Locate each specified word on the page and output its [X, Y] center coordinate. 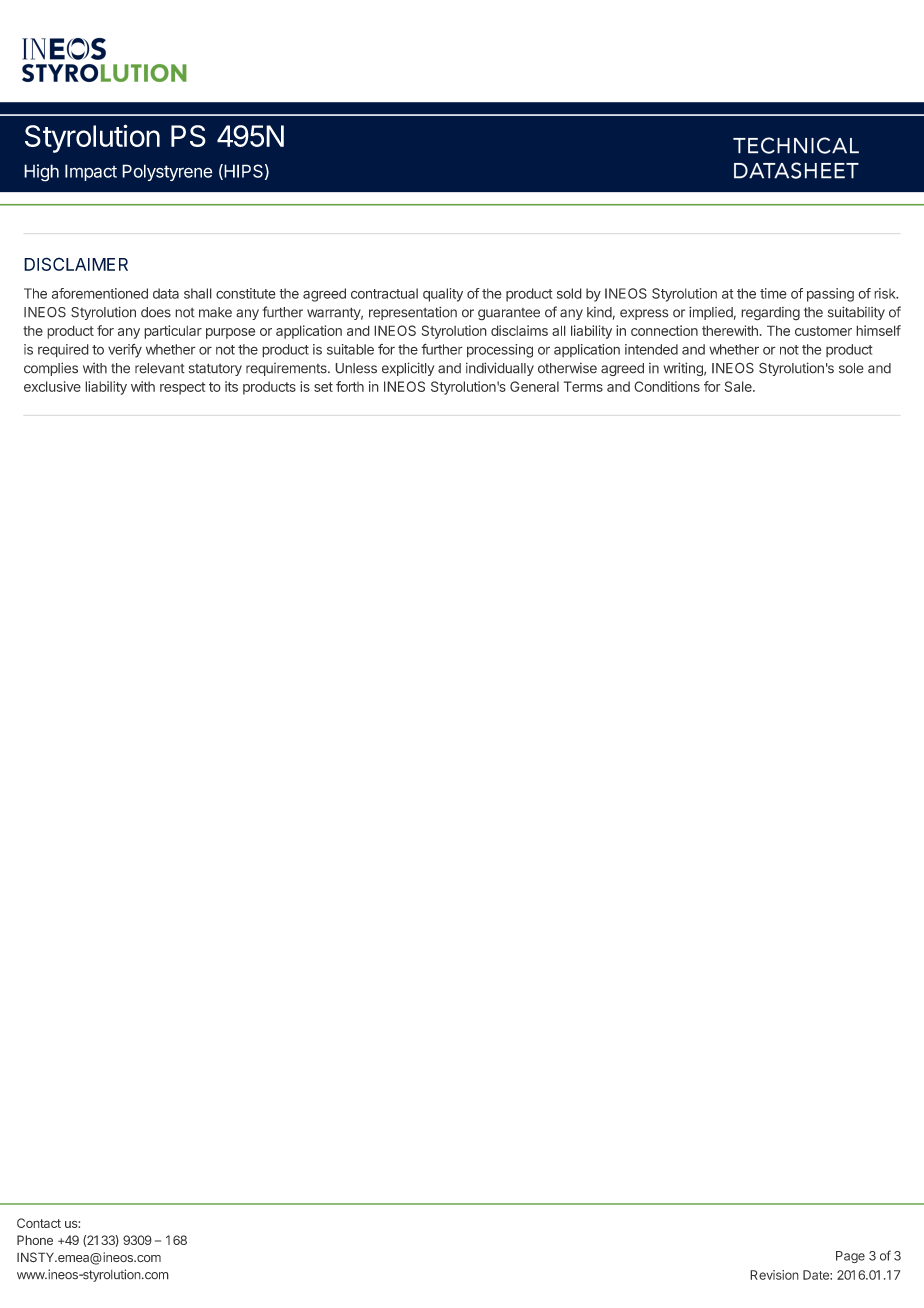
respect [183, 388]
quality [443, 295]
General [534, 386]
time [773, 293]
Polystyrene [167, 172]
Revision [774, 1275]
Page [850, 1257]
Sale [739, 386]
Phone [35, 1240]
